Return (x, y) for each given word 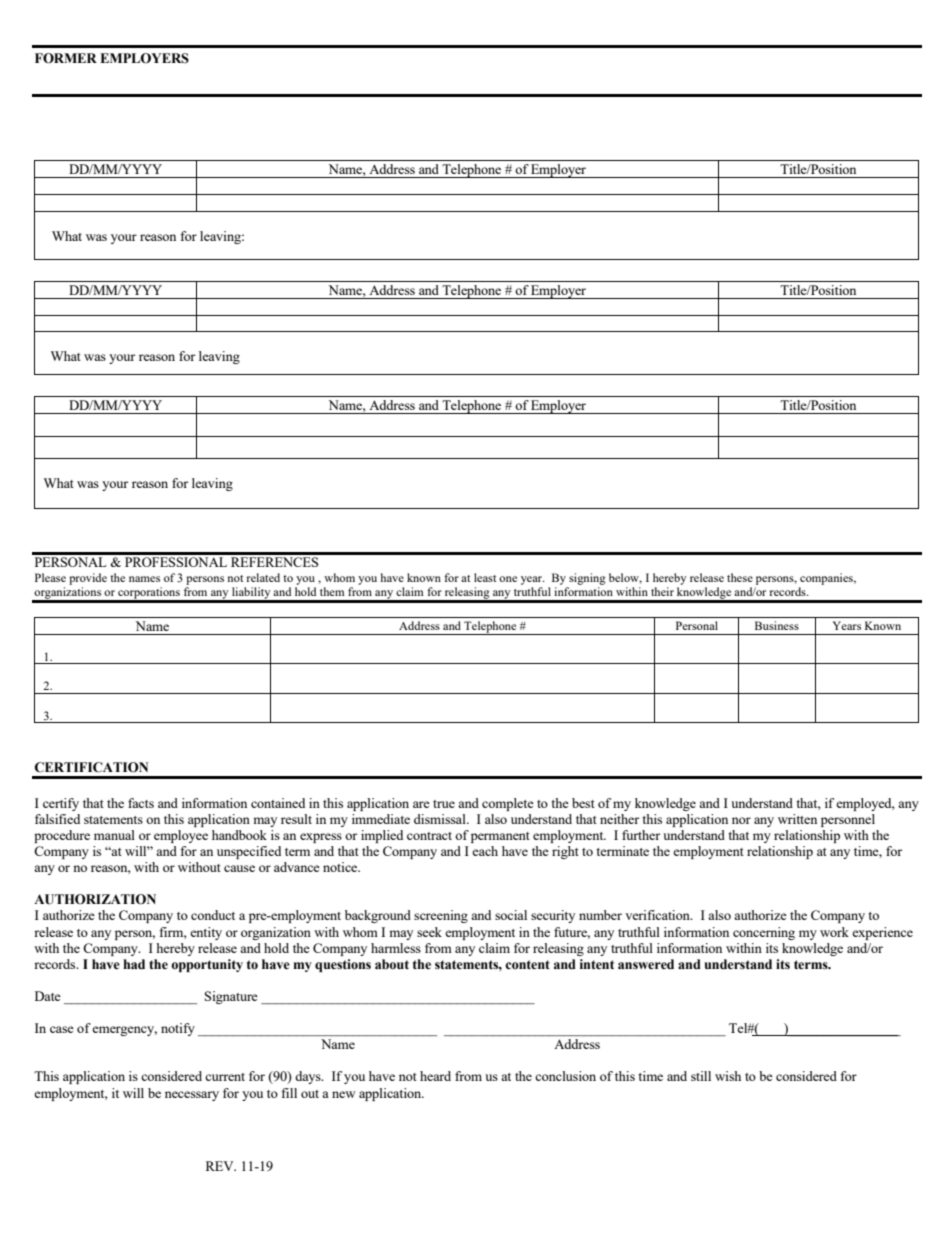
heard (435, 1076)
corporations (149, 594)
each (485, 851)
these (740, 577)
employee (181, 836)
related (263, 577)
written (797, 819)
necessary (192, 1096)
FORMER (66, 58)
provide (88, 579)
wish (728, 1076)
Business (777, 625)
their (662, 591)
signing (587, 579)
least (485, 577)
